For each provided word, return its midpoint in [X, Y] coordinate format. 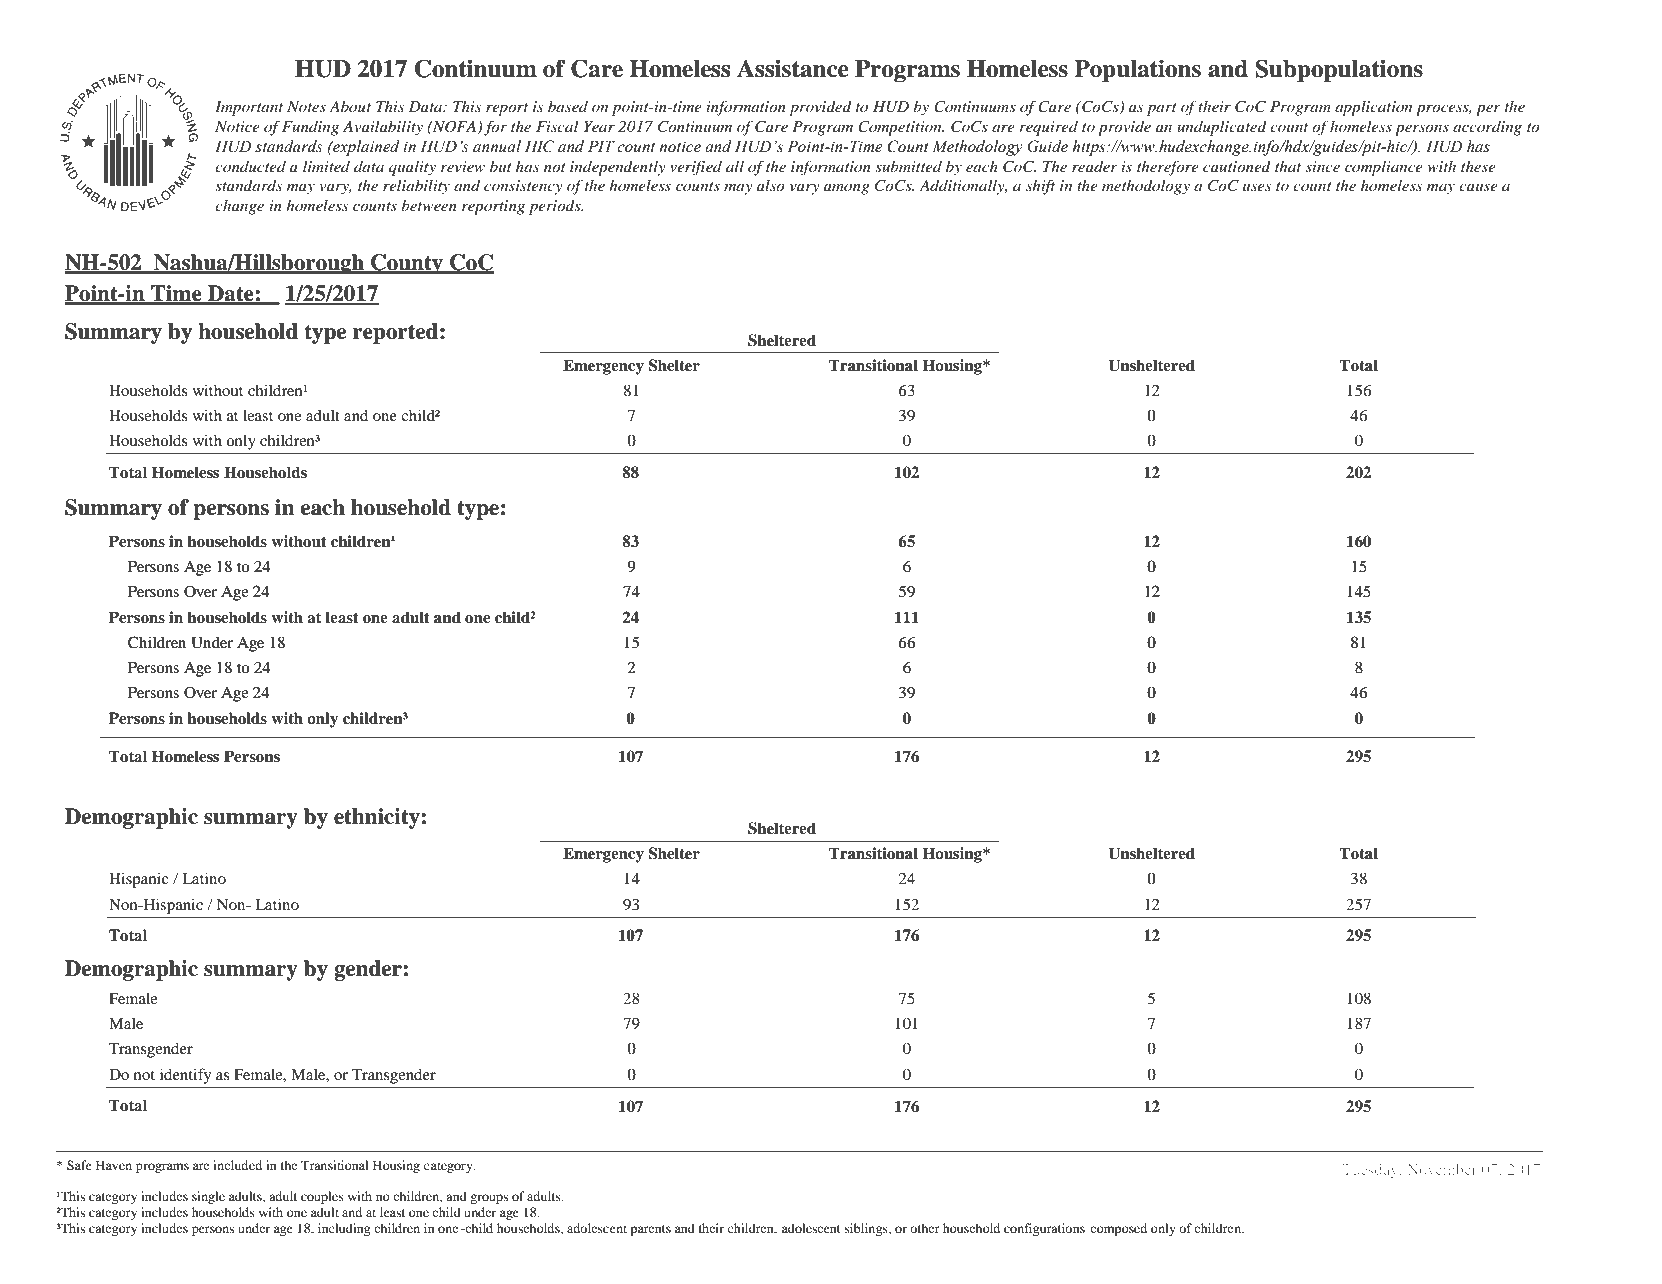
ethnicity [377, 818]
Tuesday [1371, 1171]
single [208, 1197]
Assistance [793, 68]
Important [249, 108]
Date [231, 294]
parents [650, 1230]
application [1373, 108]
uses [1257, 187]
